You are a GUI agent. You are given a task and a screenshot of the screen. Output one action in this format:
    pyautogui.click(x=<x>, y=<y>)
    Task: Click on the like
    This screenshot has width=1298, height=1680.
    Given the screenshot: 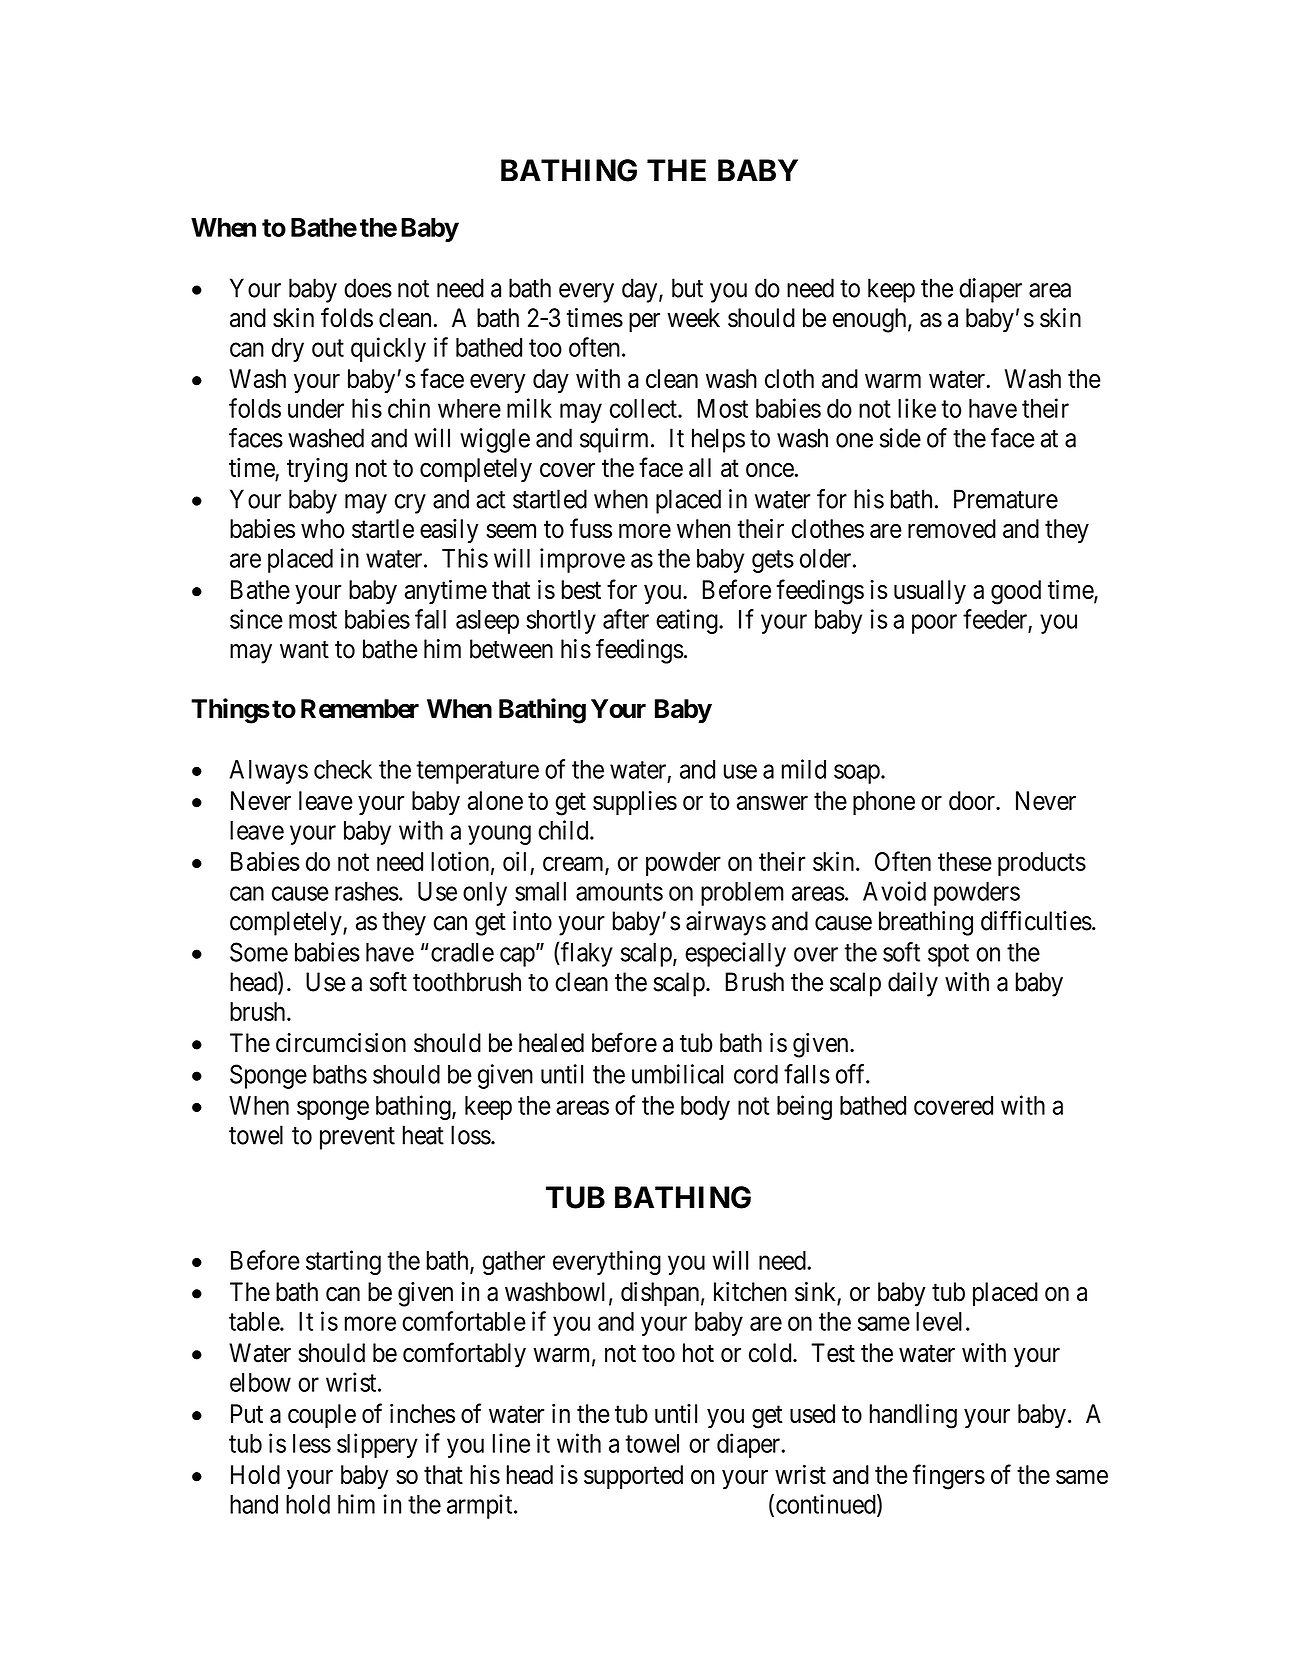 What is the action you would take?
    pyautogui.click(x=917, y=408)
